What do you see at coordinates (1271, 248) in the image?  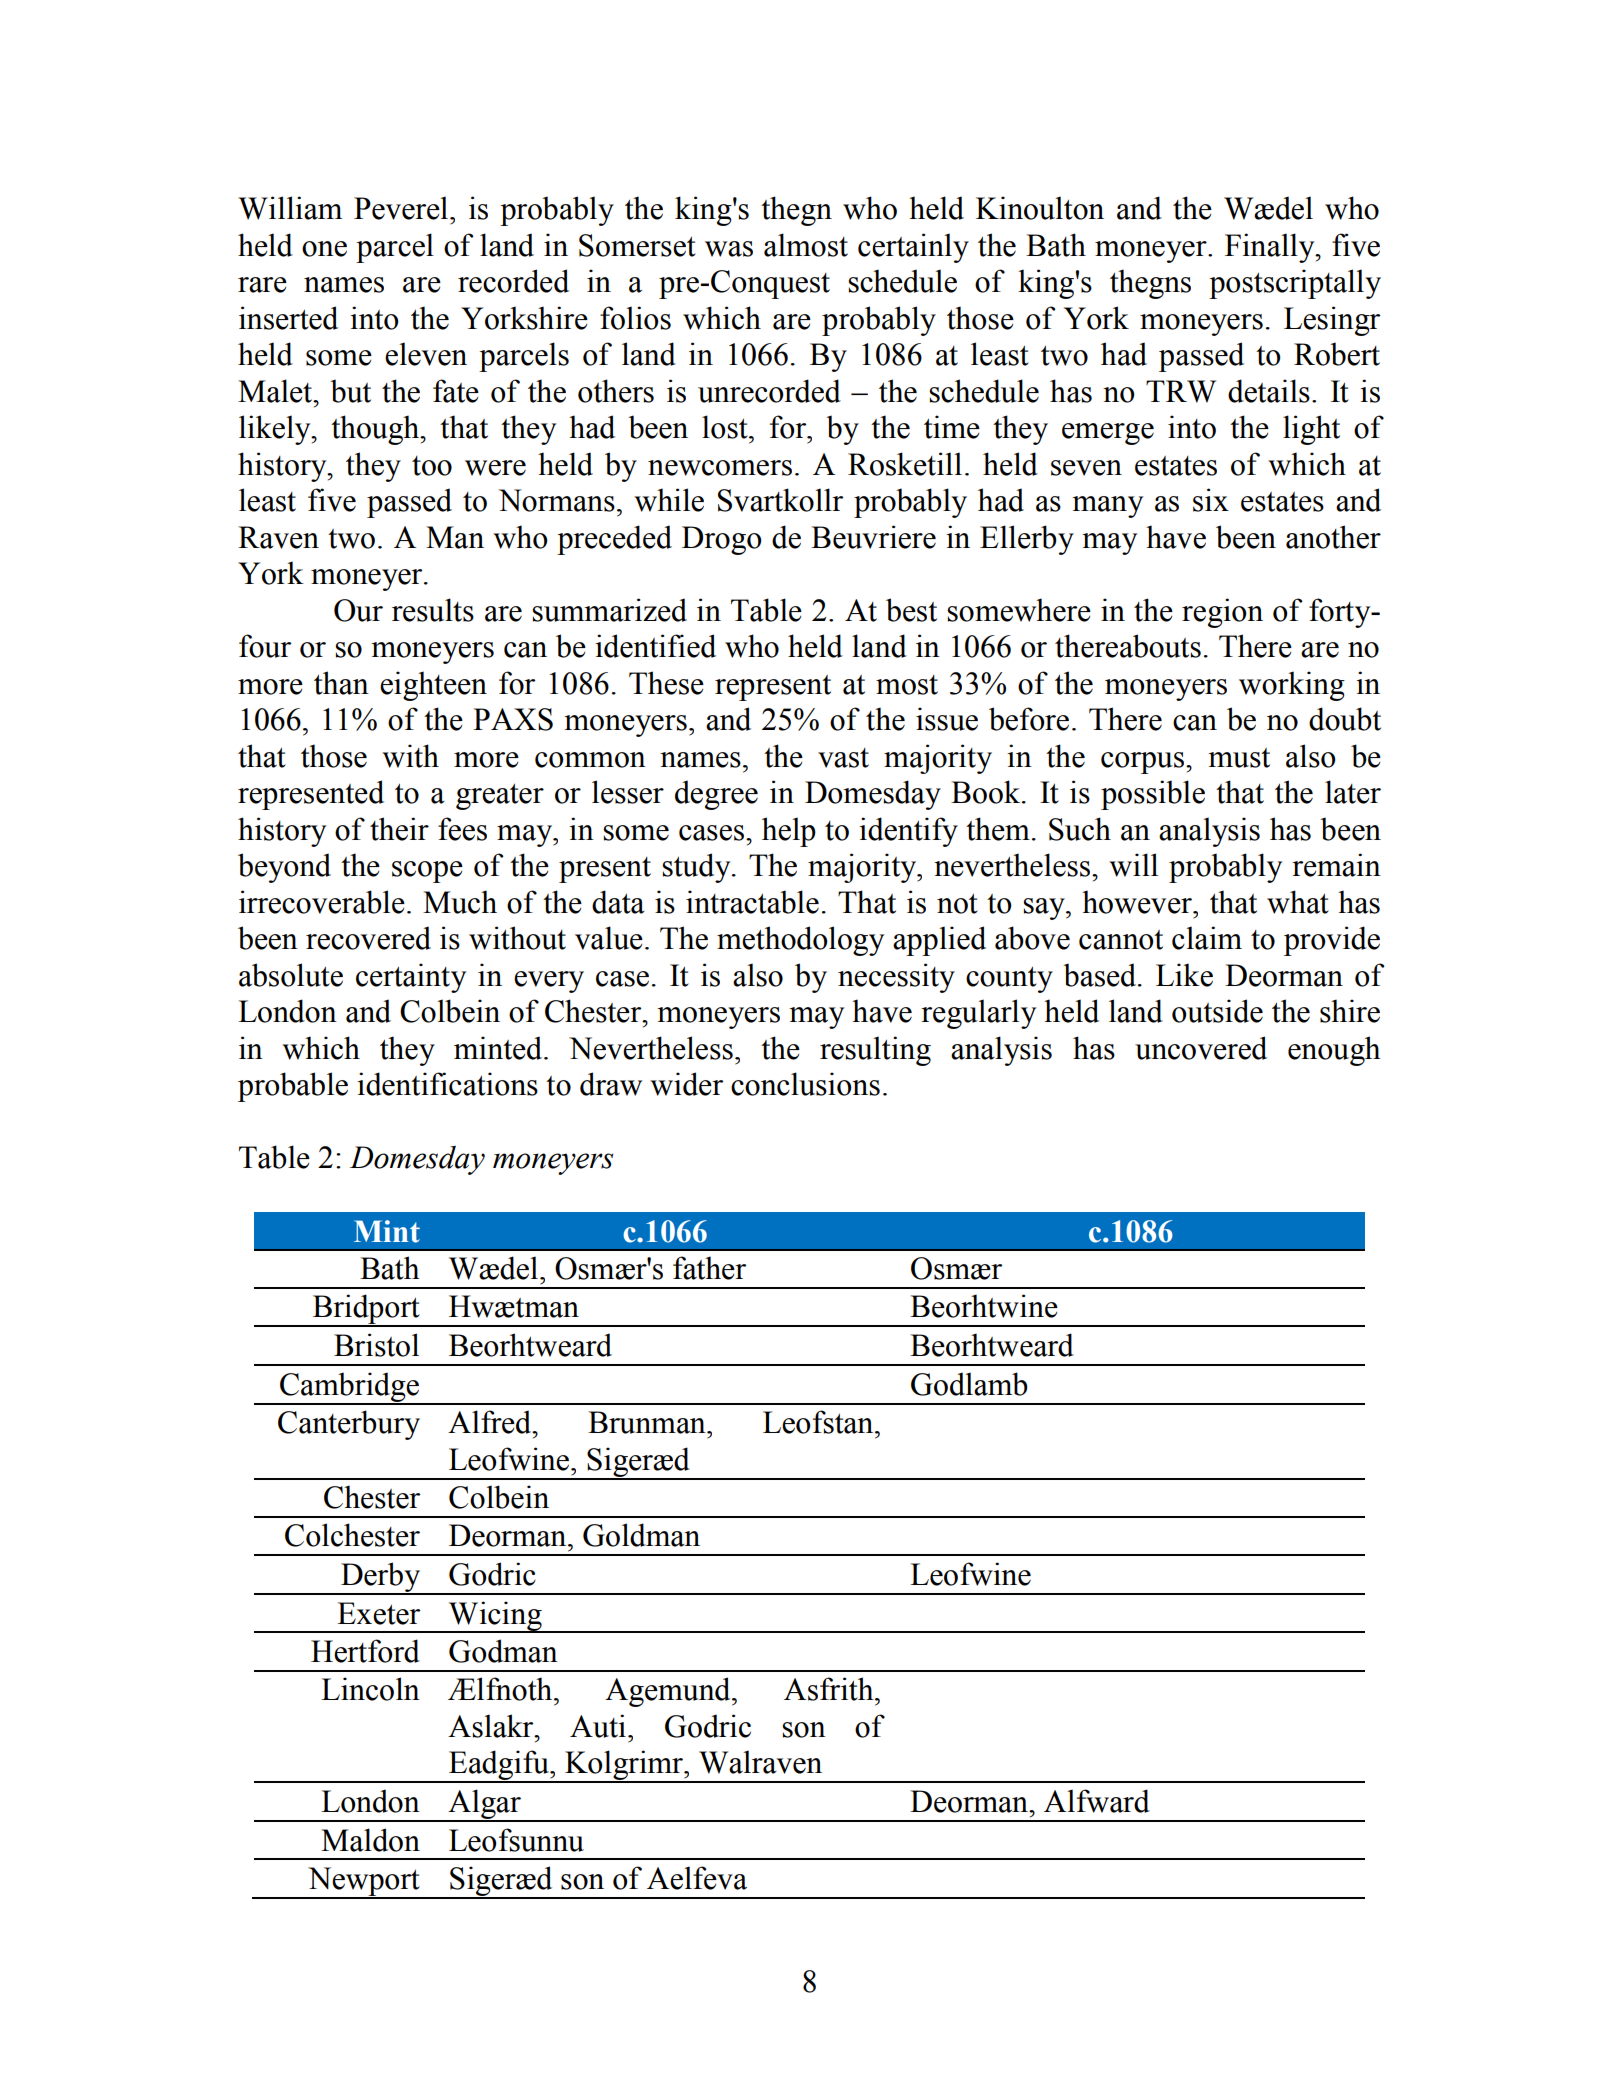 I see `Finally` at bounding box center [1271, 248].
